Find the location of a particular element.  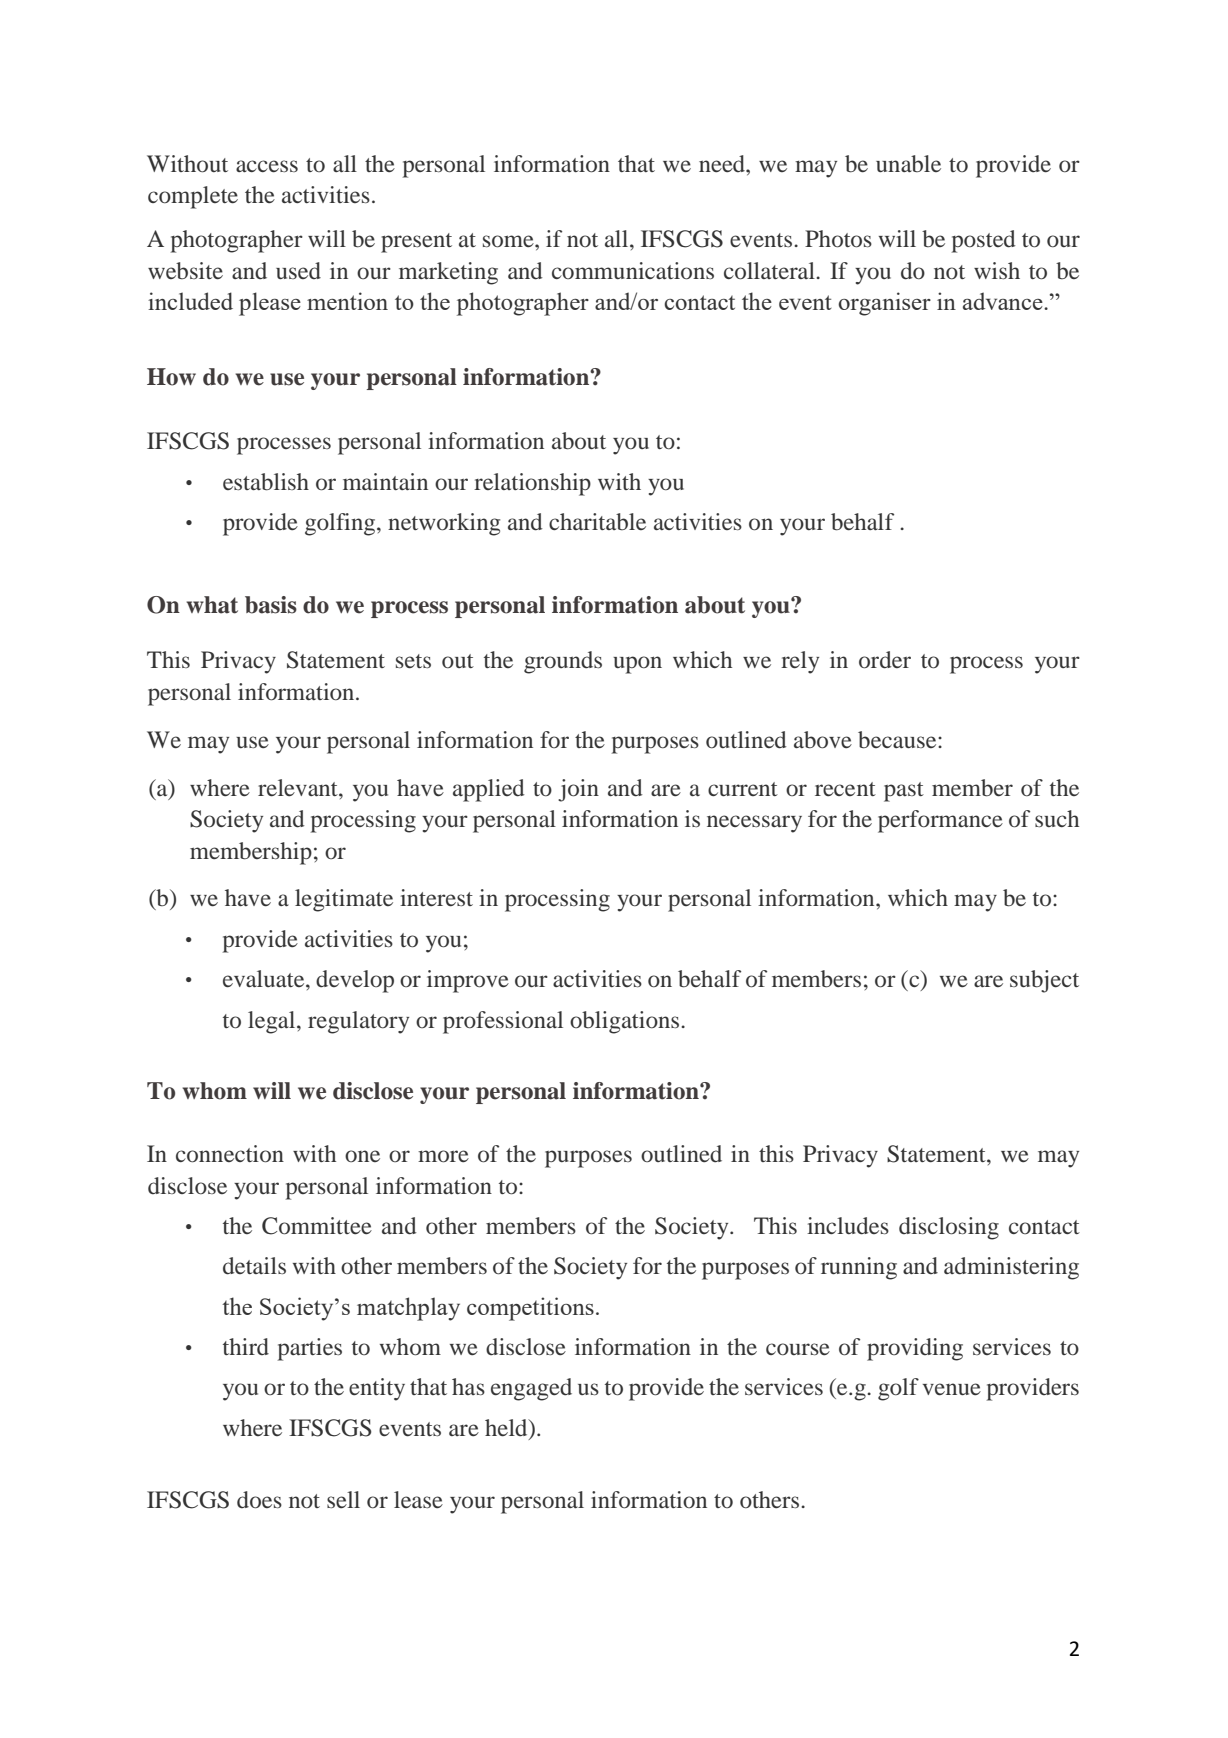

does is located at coordinates (259, 1500).
